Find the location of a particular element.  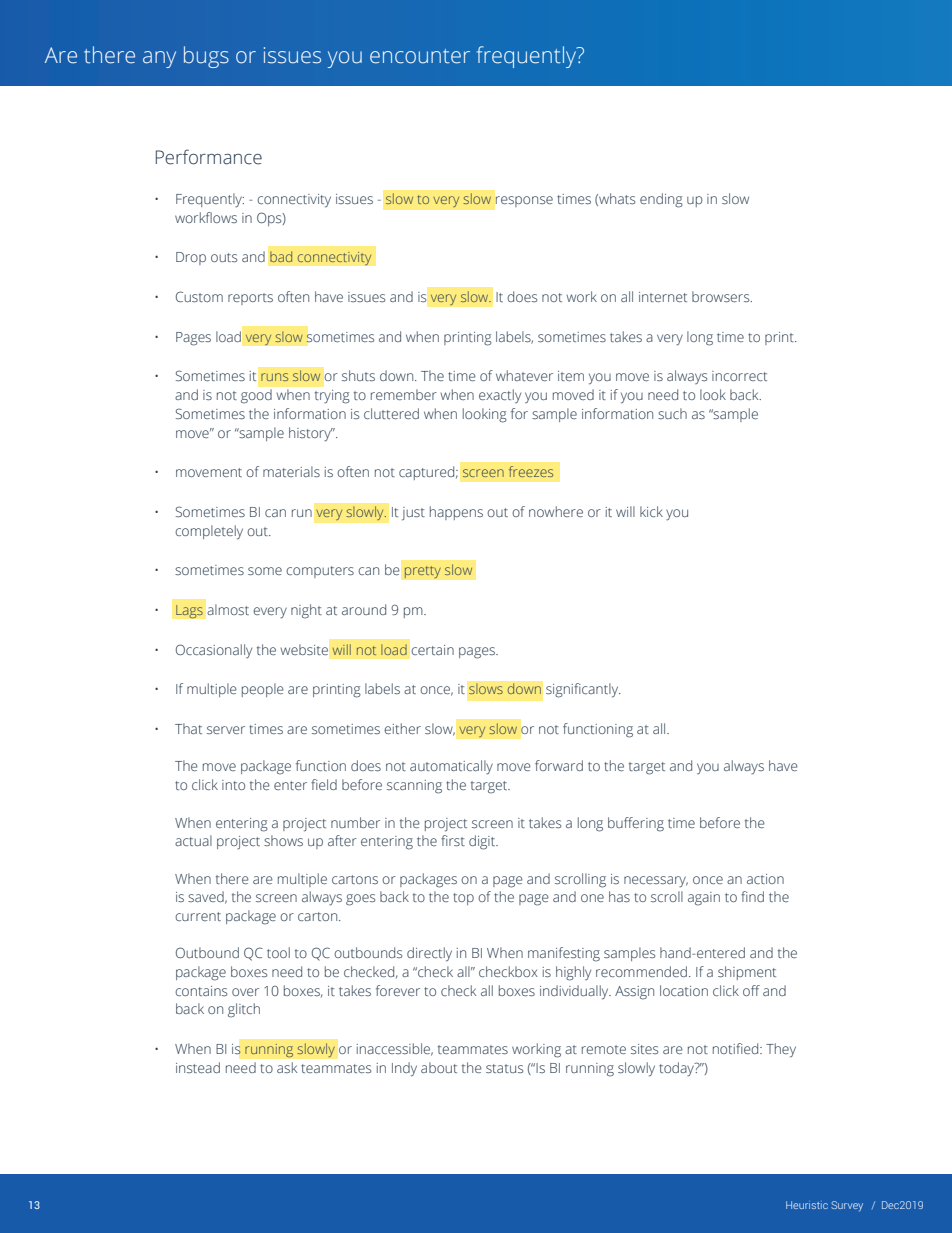

materials is located at coordinates (291, 471).
